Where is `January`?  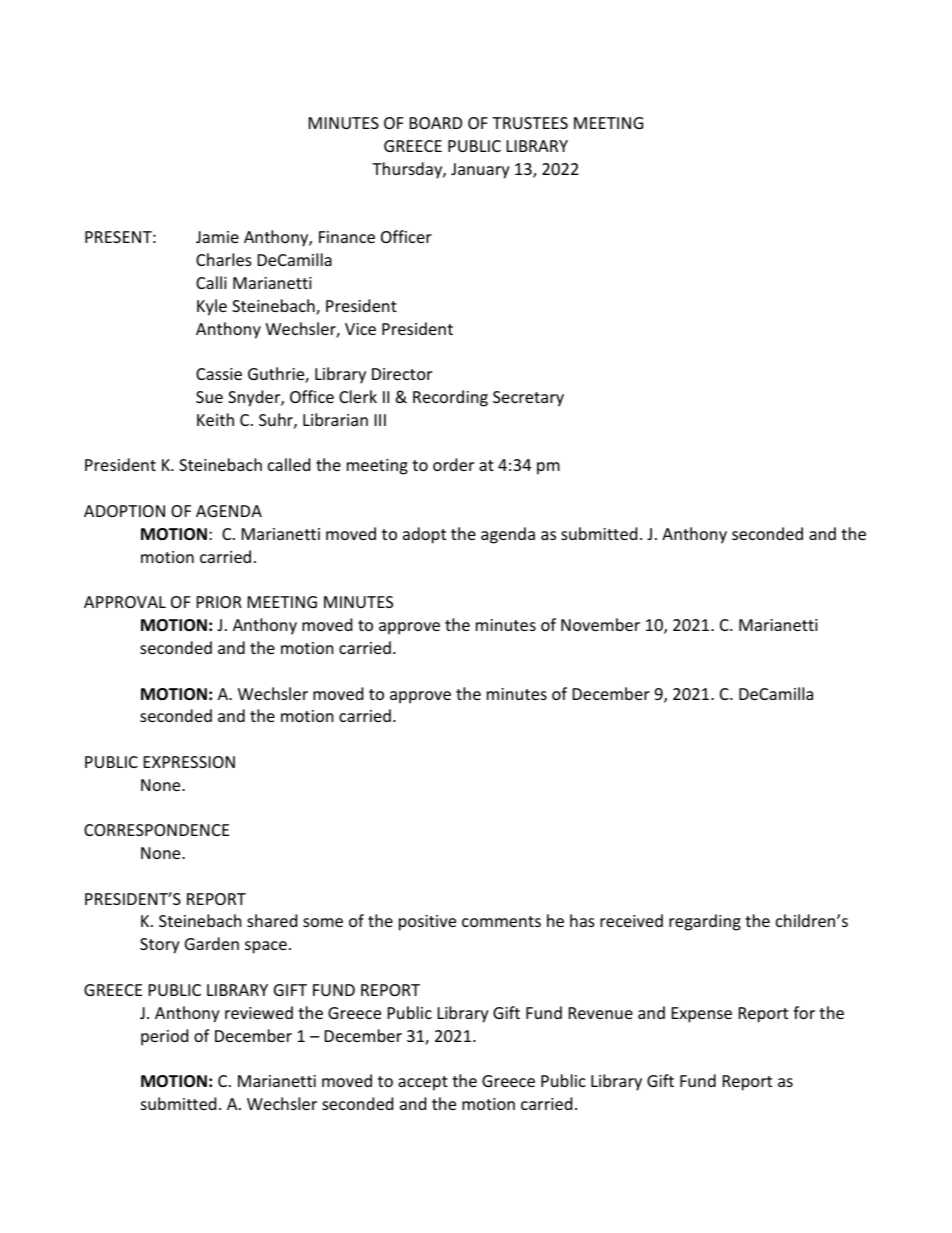 January is located at coordinates (480, 171).
